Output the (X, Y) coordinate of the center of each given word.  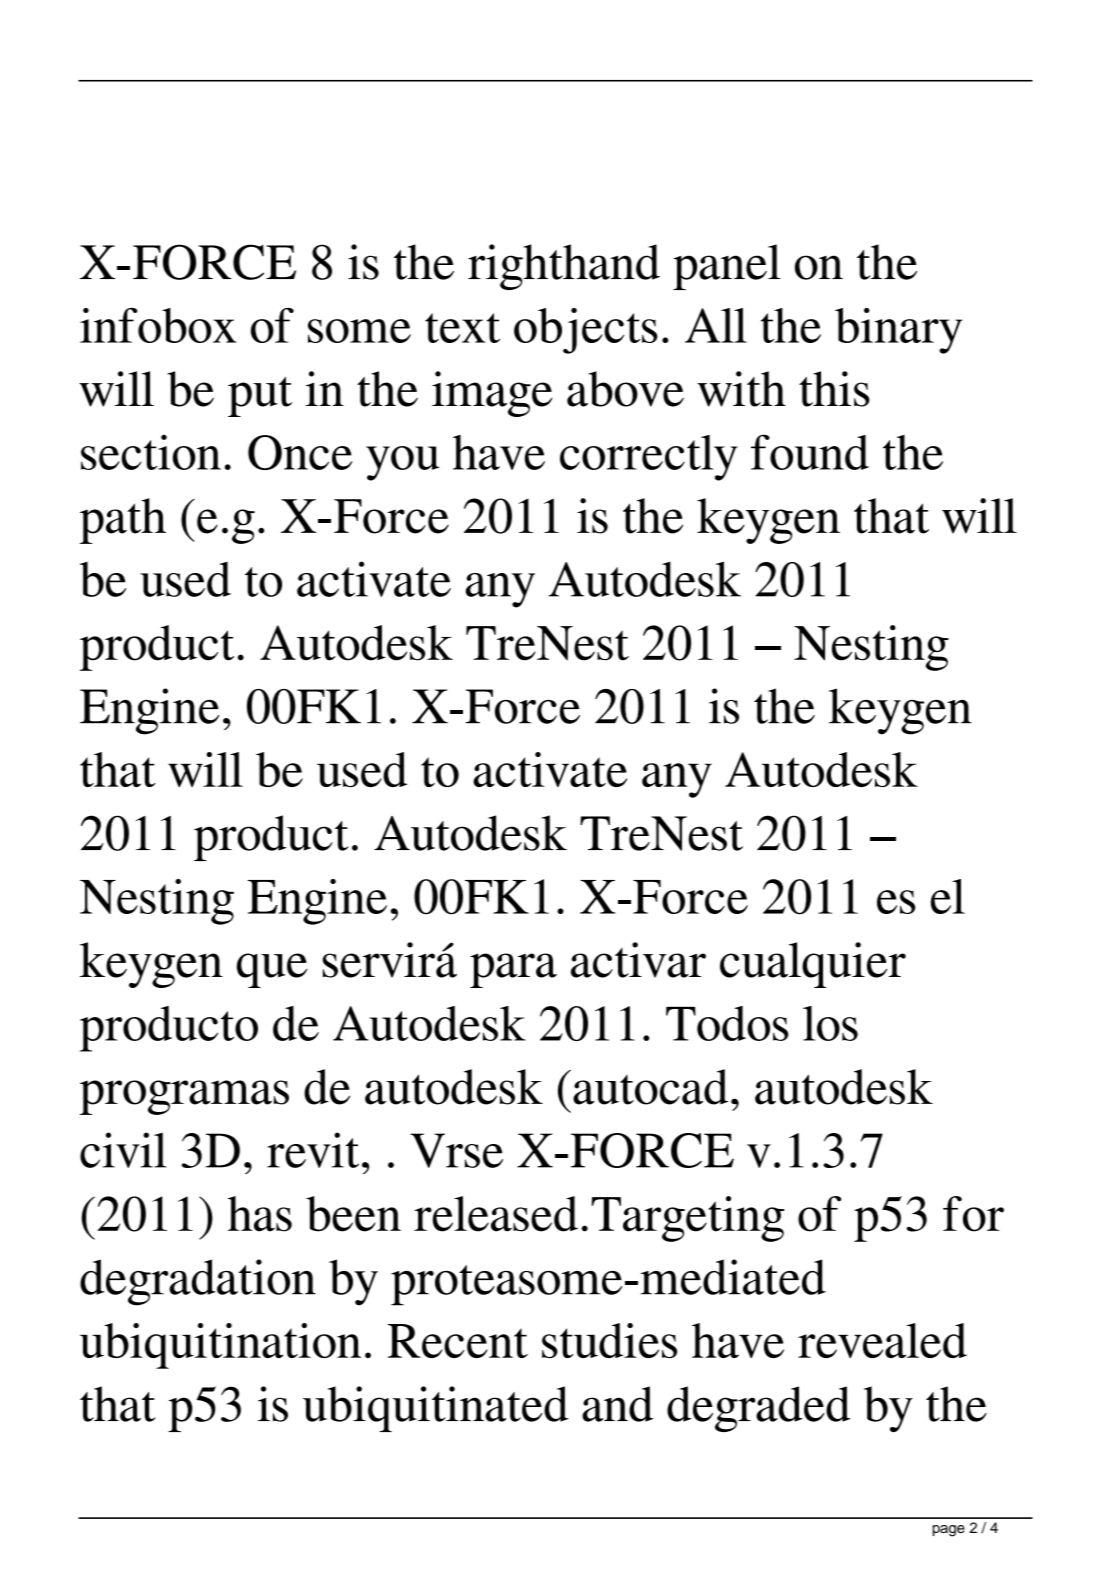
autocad (650, 1087)
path (123, 521)
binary (898, 331)
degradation (198, 1282)
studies (609, 1340)
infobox (158, 325)
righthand (564, 267)
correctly (649, 458)
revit (313, 1150)
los (830, 1023)
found (810, 452)
